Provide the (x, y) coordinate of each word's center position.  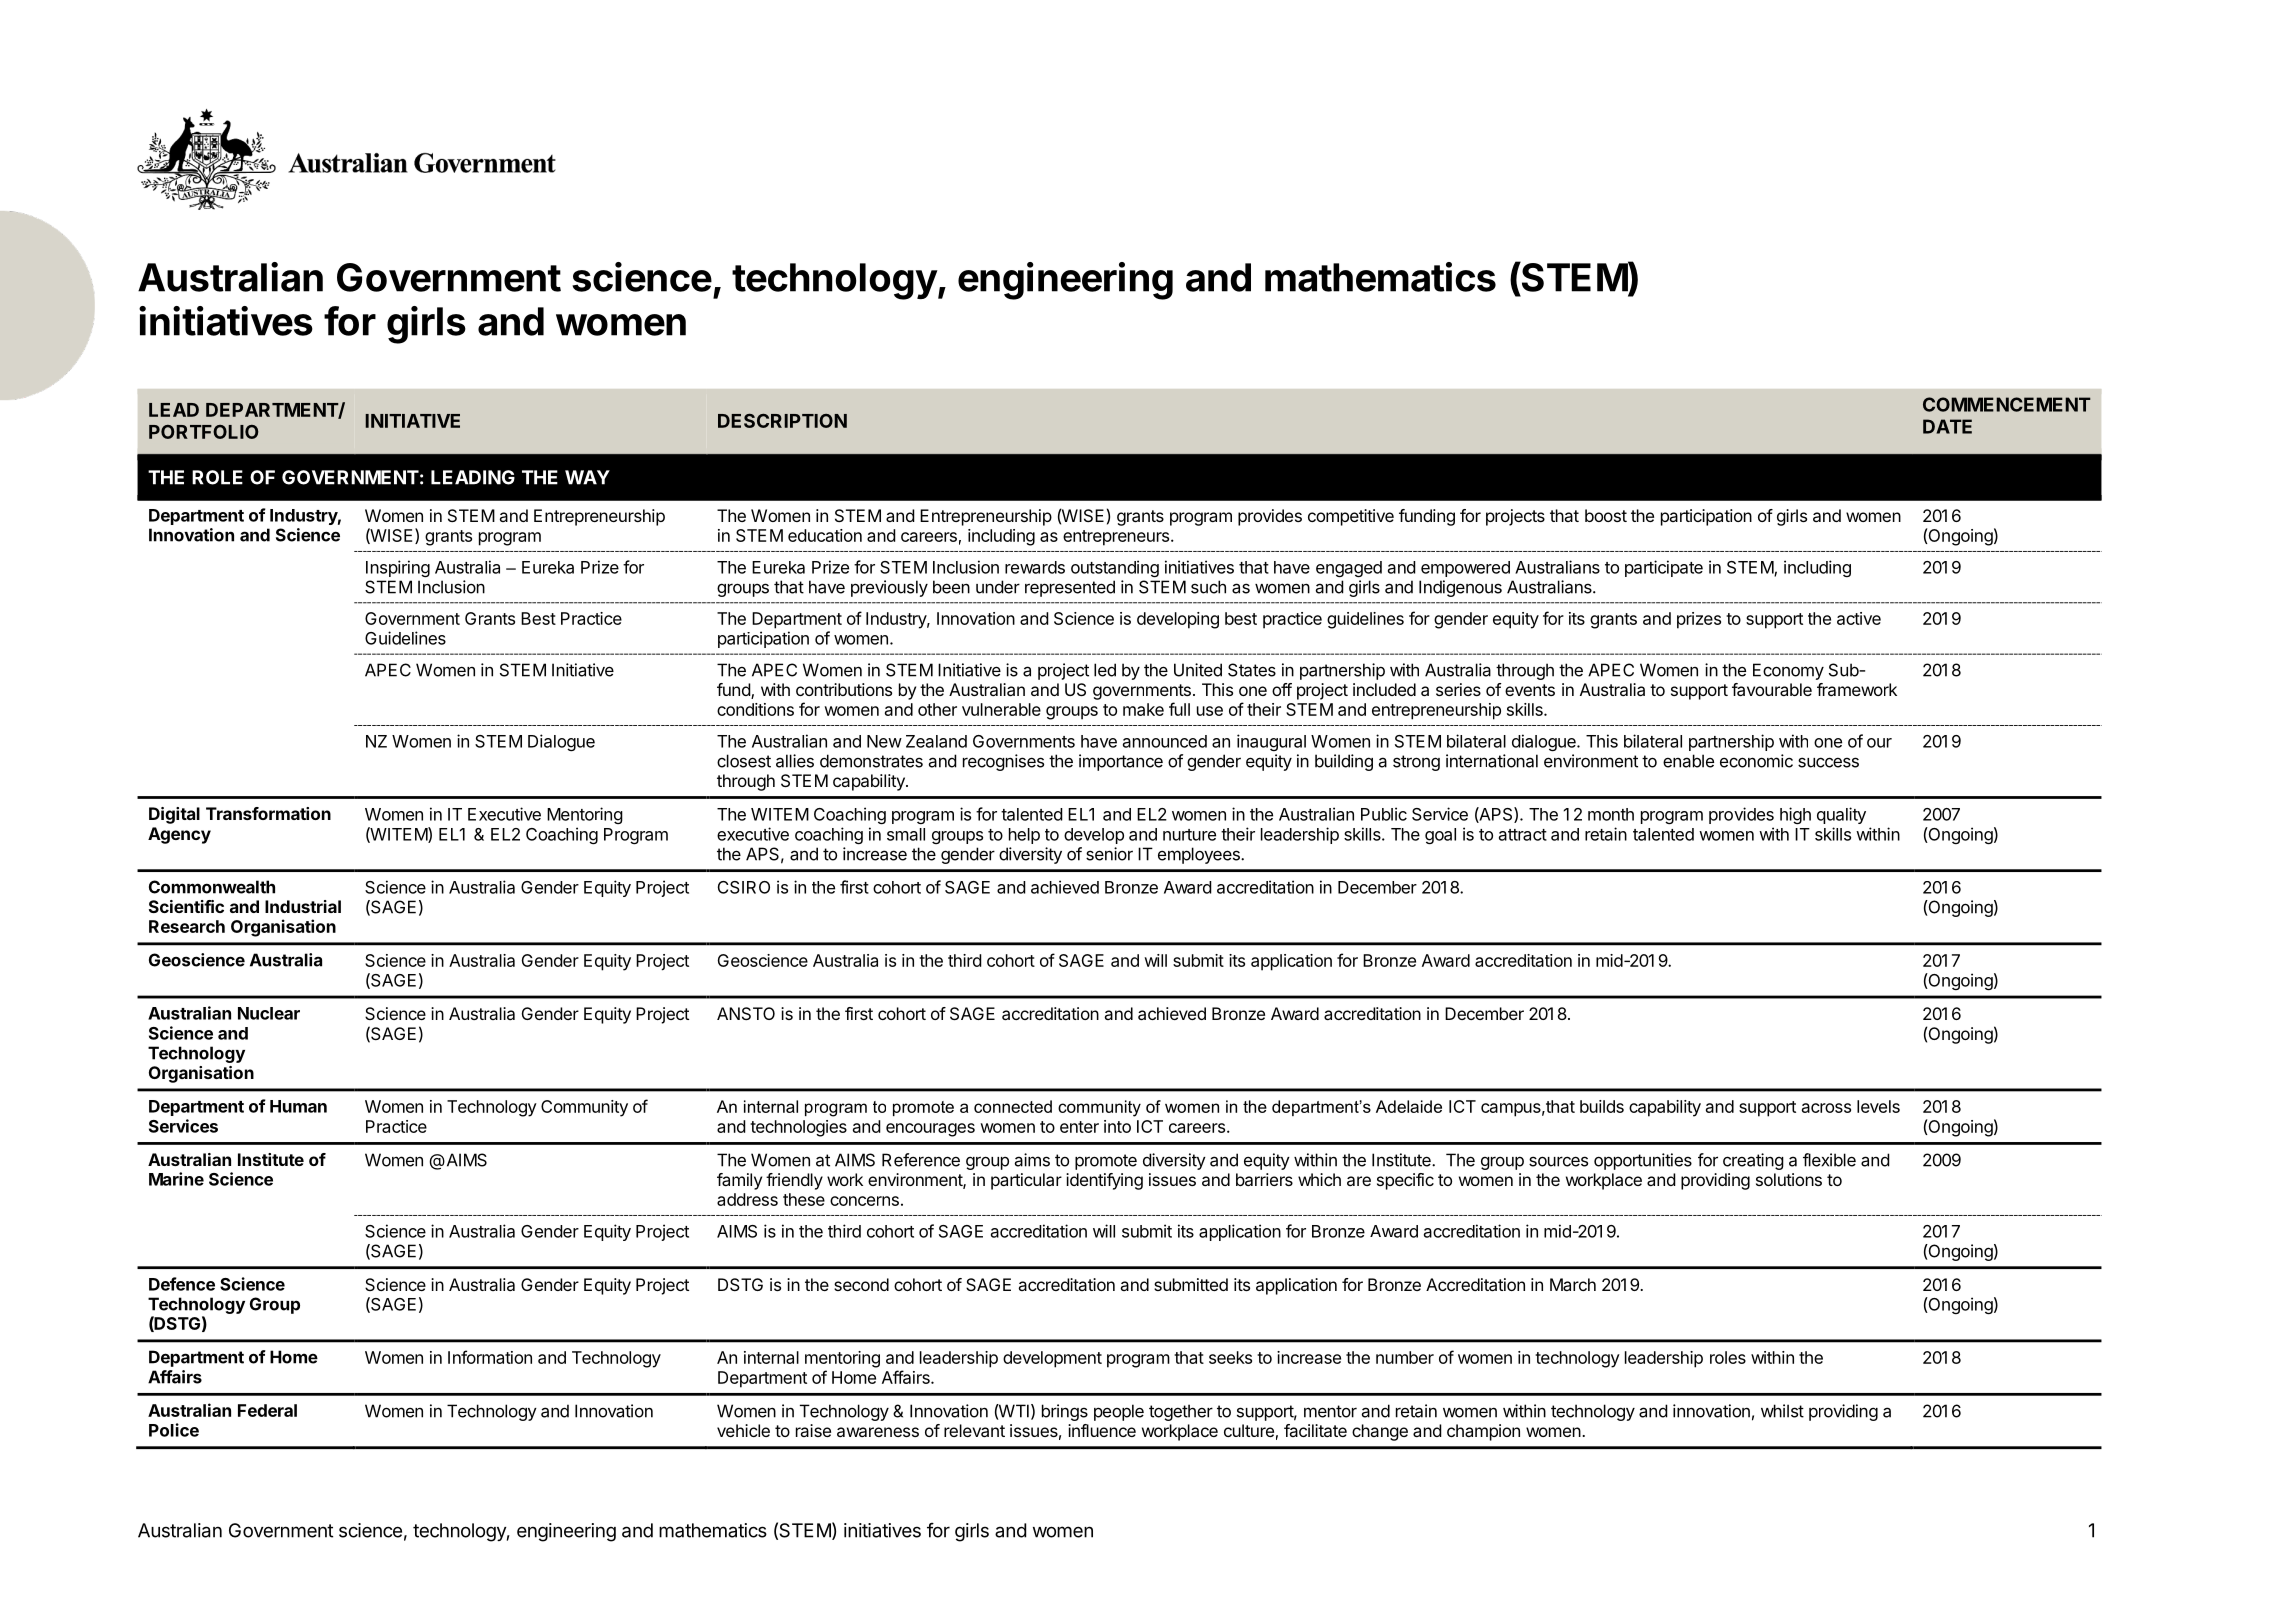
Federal (267, 1410)
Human (298, 1106)
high (1795, 815)
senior (1109, 854)
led (1105, 670)
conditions (755, 709)
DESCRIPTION (782, 420)
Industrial (303, 906)
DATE (1947, 426)
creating (1753, 1161)
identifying (1104, 1181)
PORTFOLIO (204, 432)
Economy (1788, 671)
